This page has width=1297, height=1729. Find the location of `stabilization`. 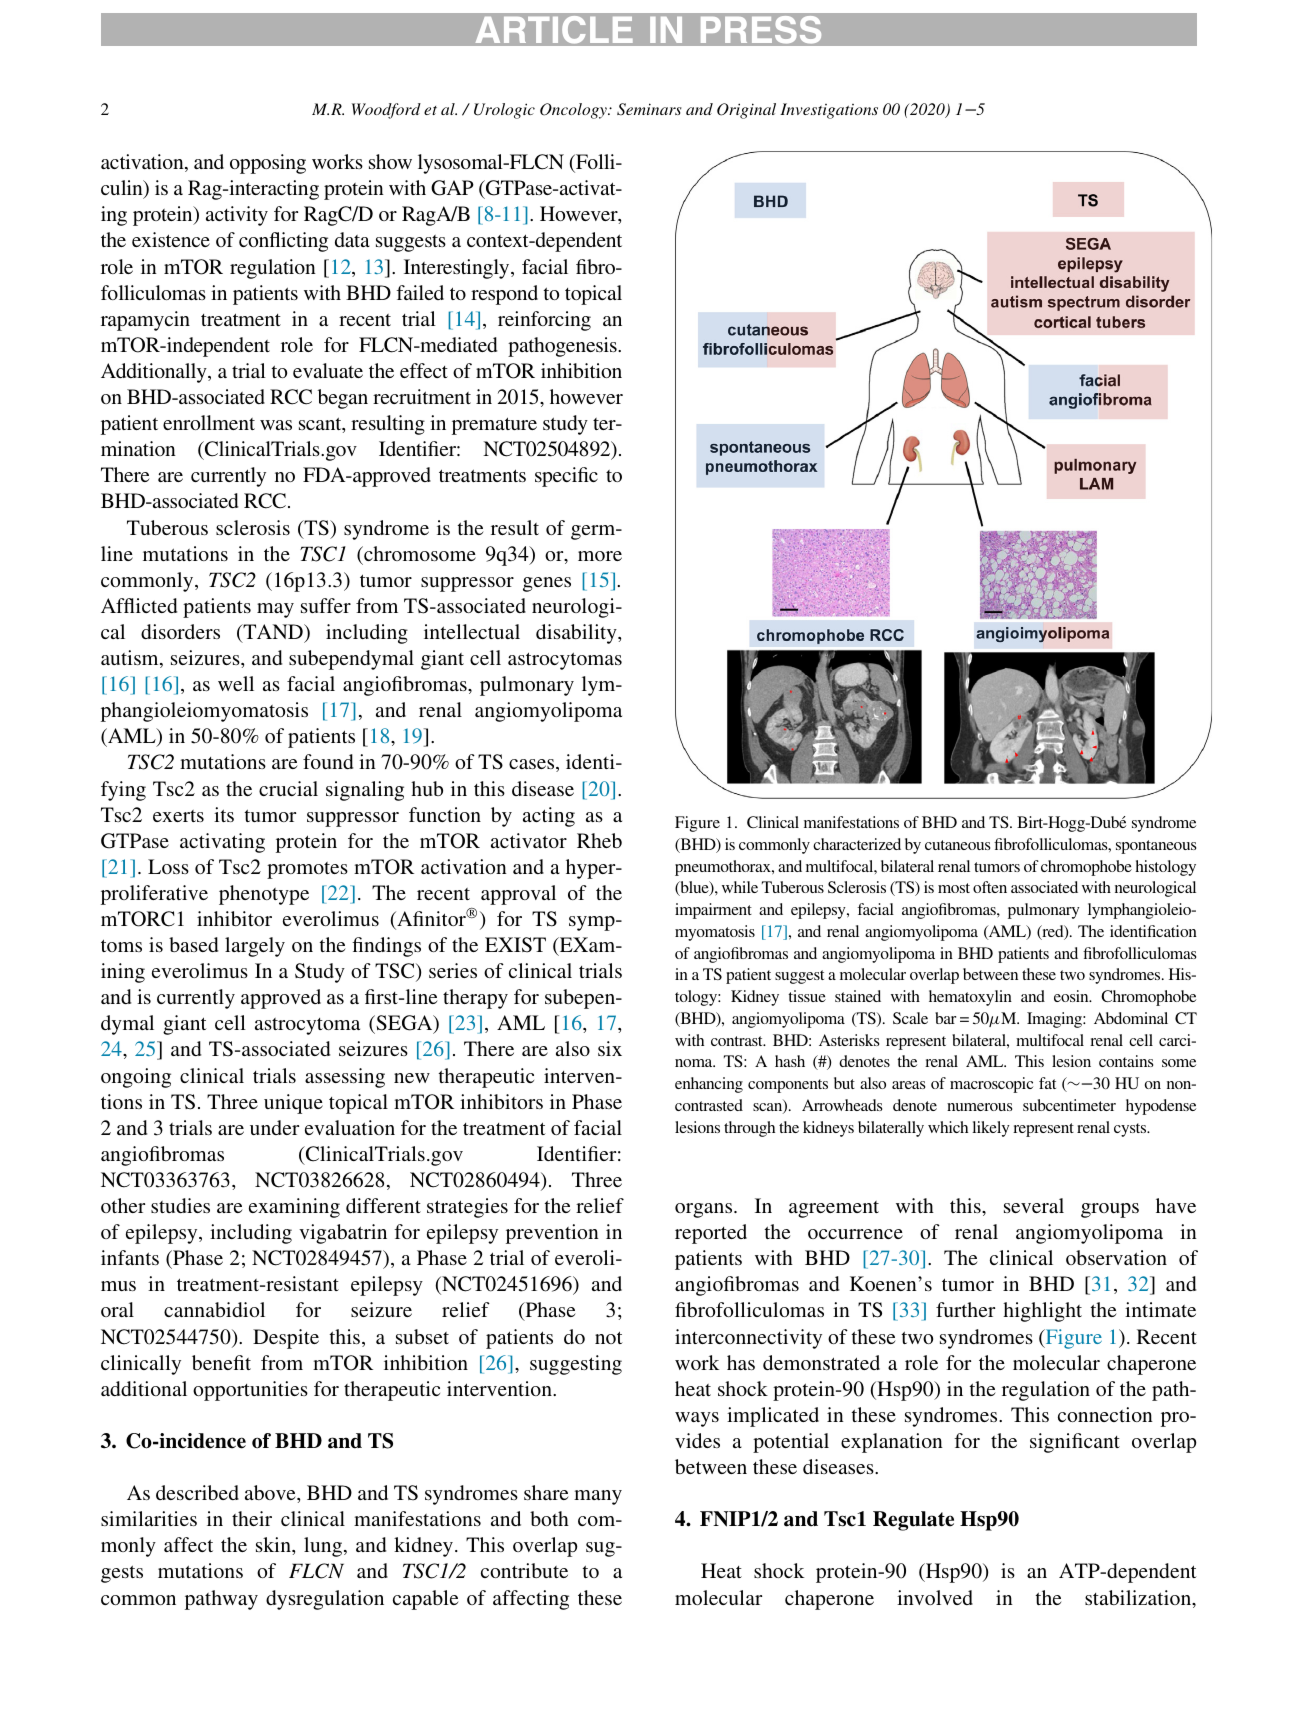

stabilization is located at coordinates (1139, 1599).
